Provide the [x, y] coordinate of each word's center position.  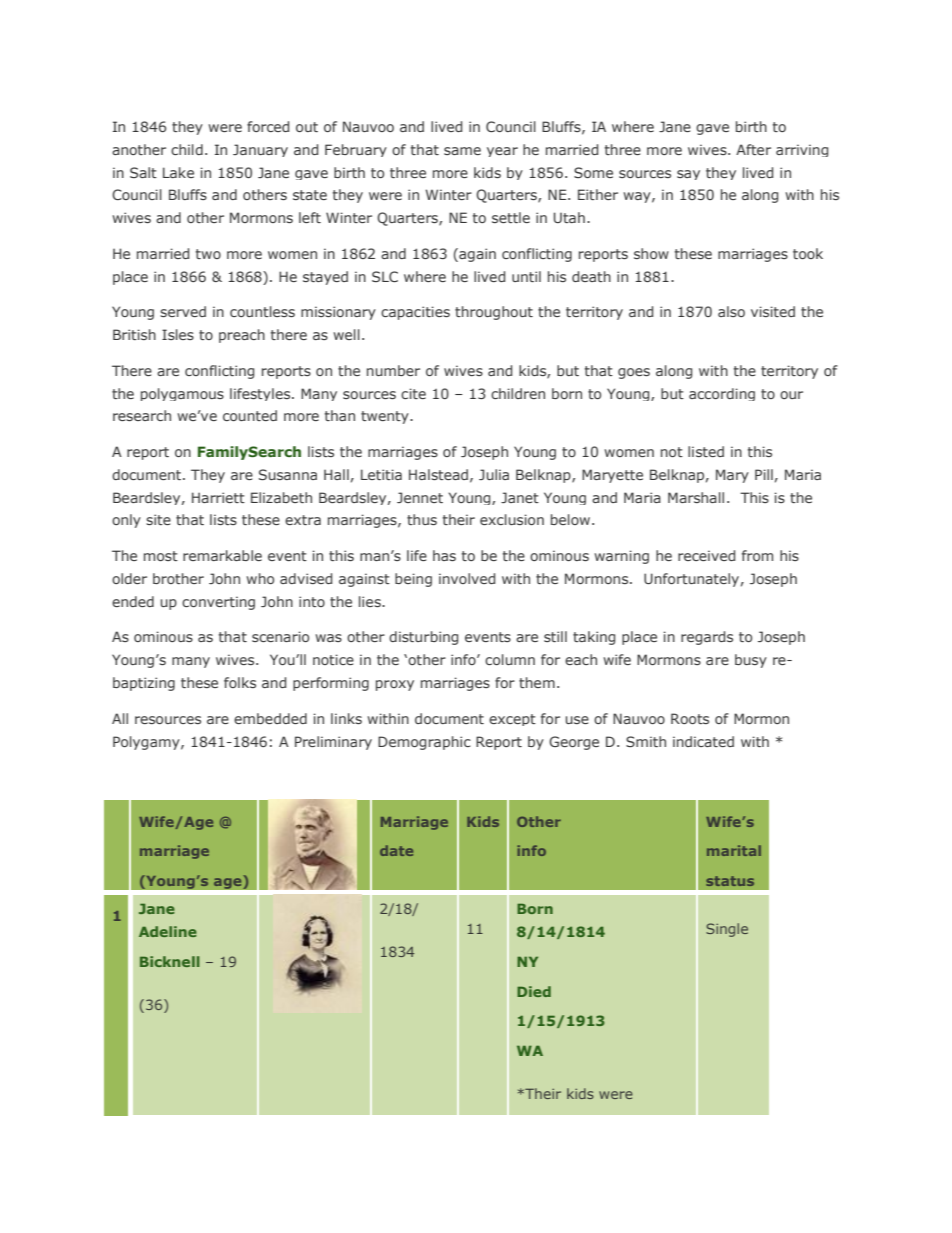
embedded [270, 718]
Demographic [424, 743]
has [444, 555]
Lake [178, 172]
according [722, 394]
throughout [494, 313]
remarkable [222, 555]
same [462, 151]
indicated [703, 741]
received [706, 555]
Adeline [168, 931]
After [753, 149]
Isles [178, 334]
